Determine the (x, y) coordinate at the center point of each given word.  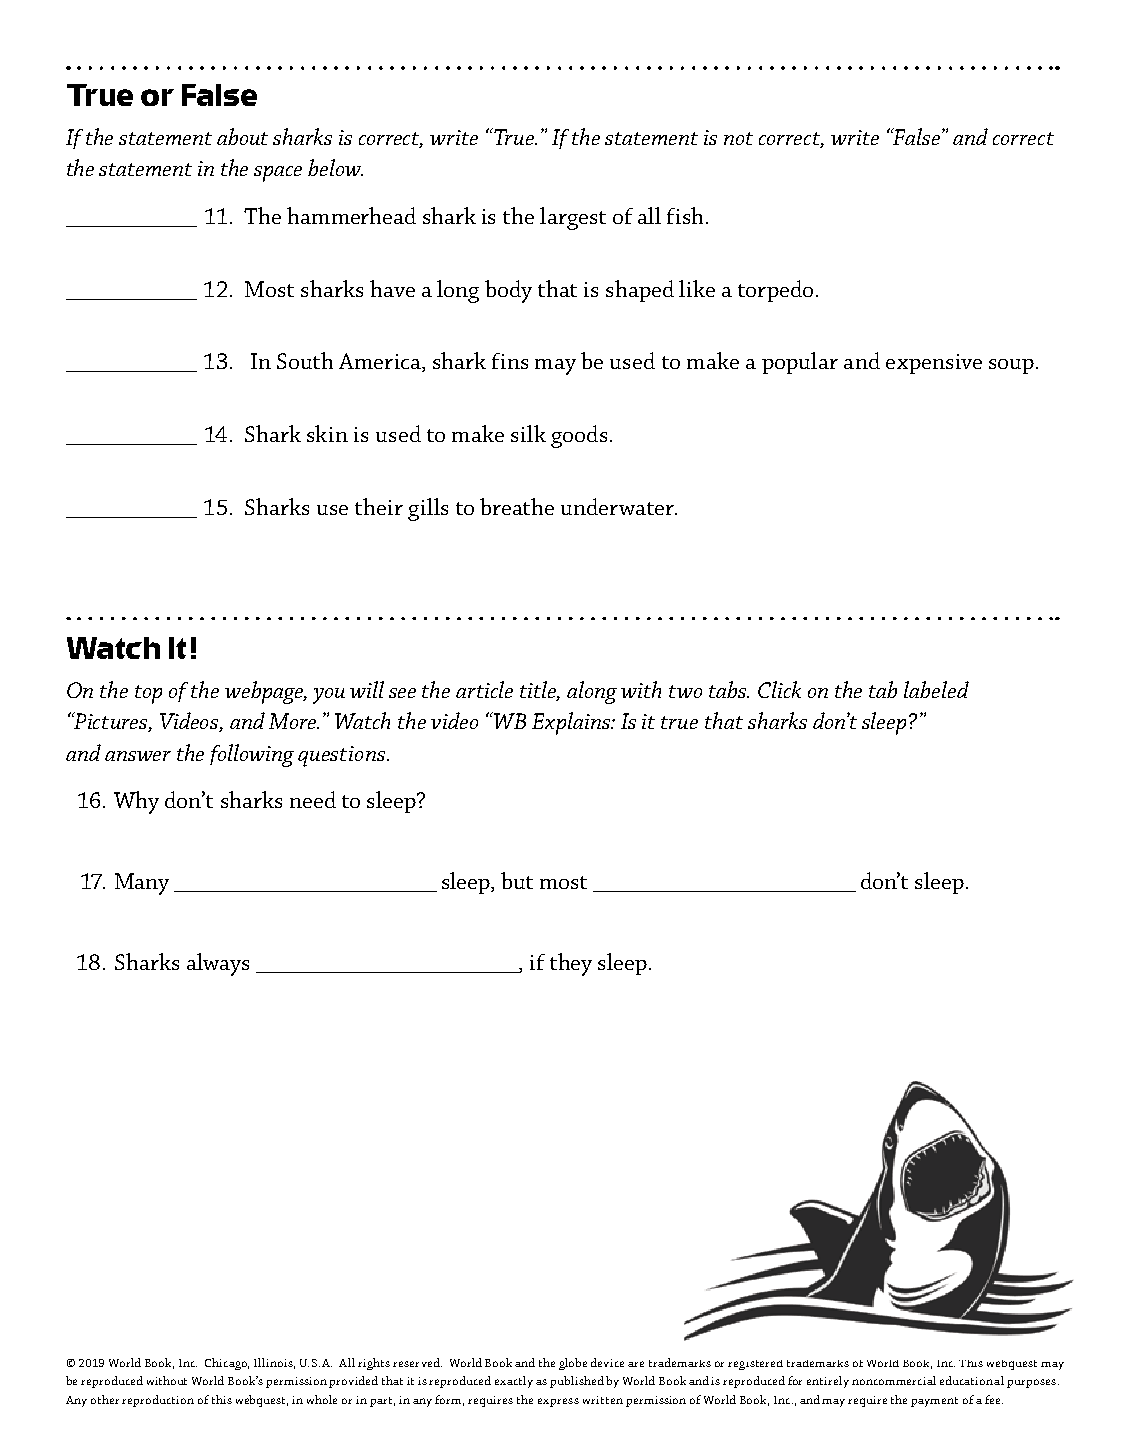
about (242, 136)
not (738, 138)
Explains (572, 723)
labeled (936, 689)
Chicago (227, 1364)
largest (573, 218)
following (252, 755)
